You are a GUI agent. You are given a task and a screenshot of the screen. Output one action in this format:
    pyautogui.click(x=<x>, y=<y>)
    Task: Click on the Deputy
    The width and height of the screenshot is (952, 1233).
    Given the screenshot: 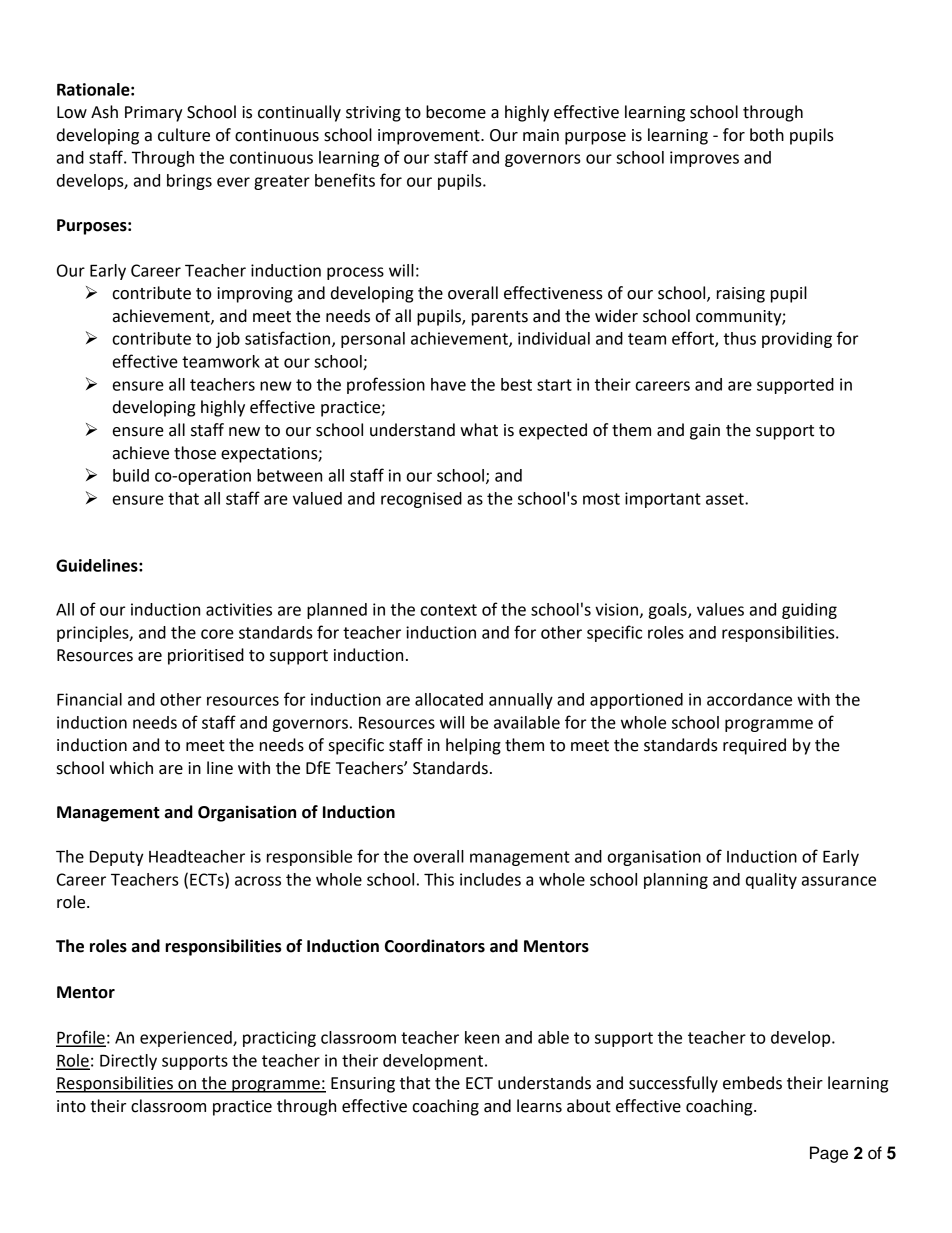 What is the action you would take?
    pyautogui.click(x=117, y=858)
